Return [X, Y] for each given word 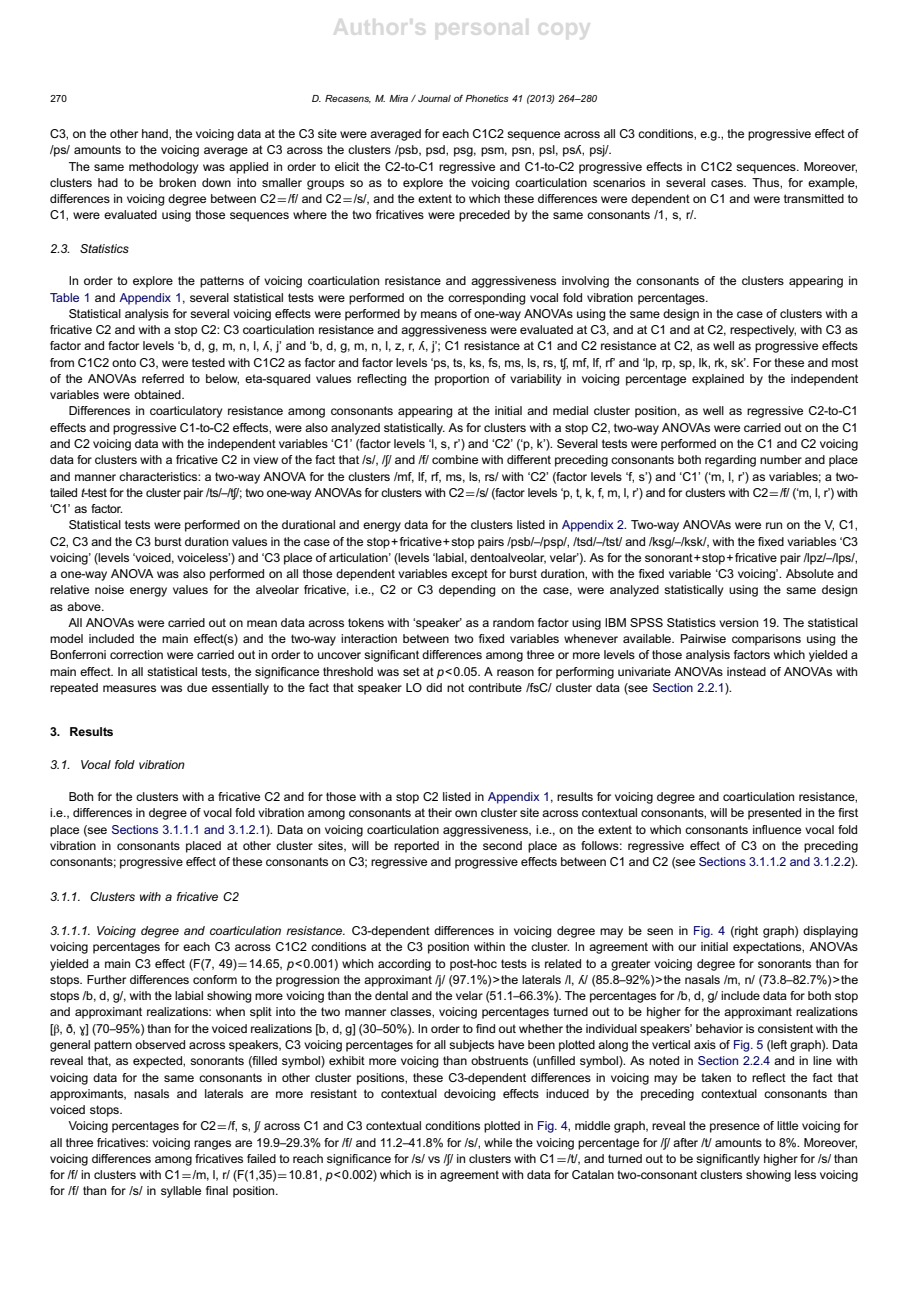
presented [774, 814]
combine [455, 459]
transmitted [814, 198]
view [265, 459]
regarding [730, 461]
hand [156, 133]
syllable [181, 1192]
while [498, 1142]
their [440, 812]
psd [436, 151]
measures [129, 688]
